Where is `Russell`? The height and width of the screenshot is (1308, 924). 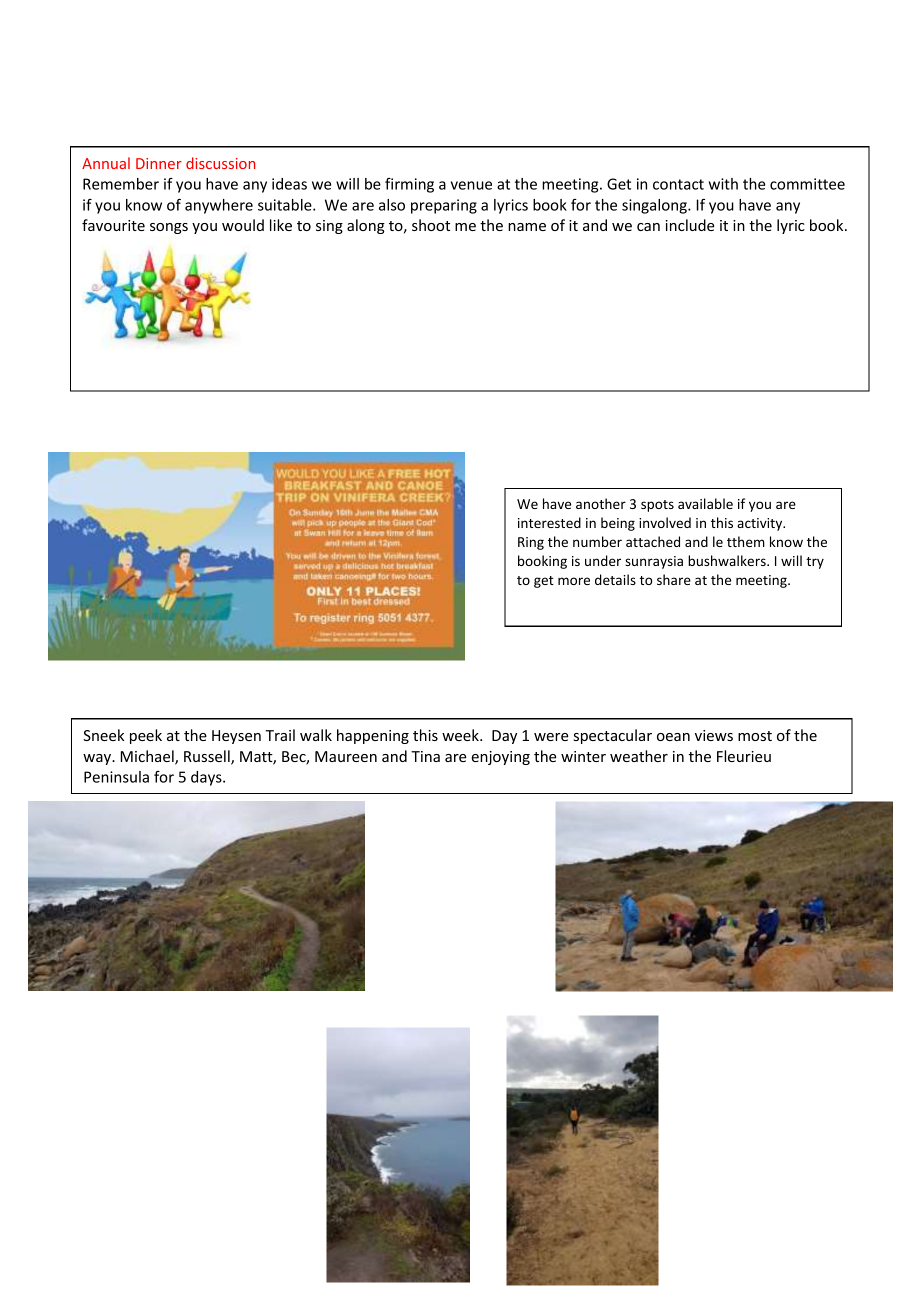 Russell is located at coordinates (208, 757).
